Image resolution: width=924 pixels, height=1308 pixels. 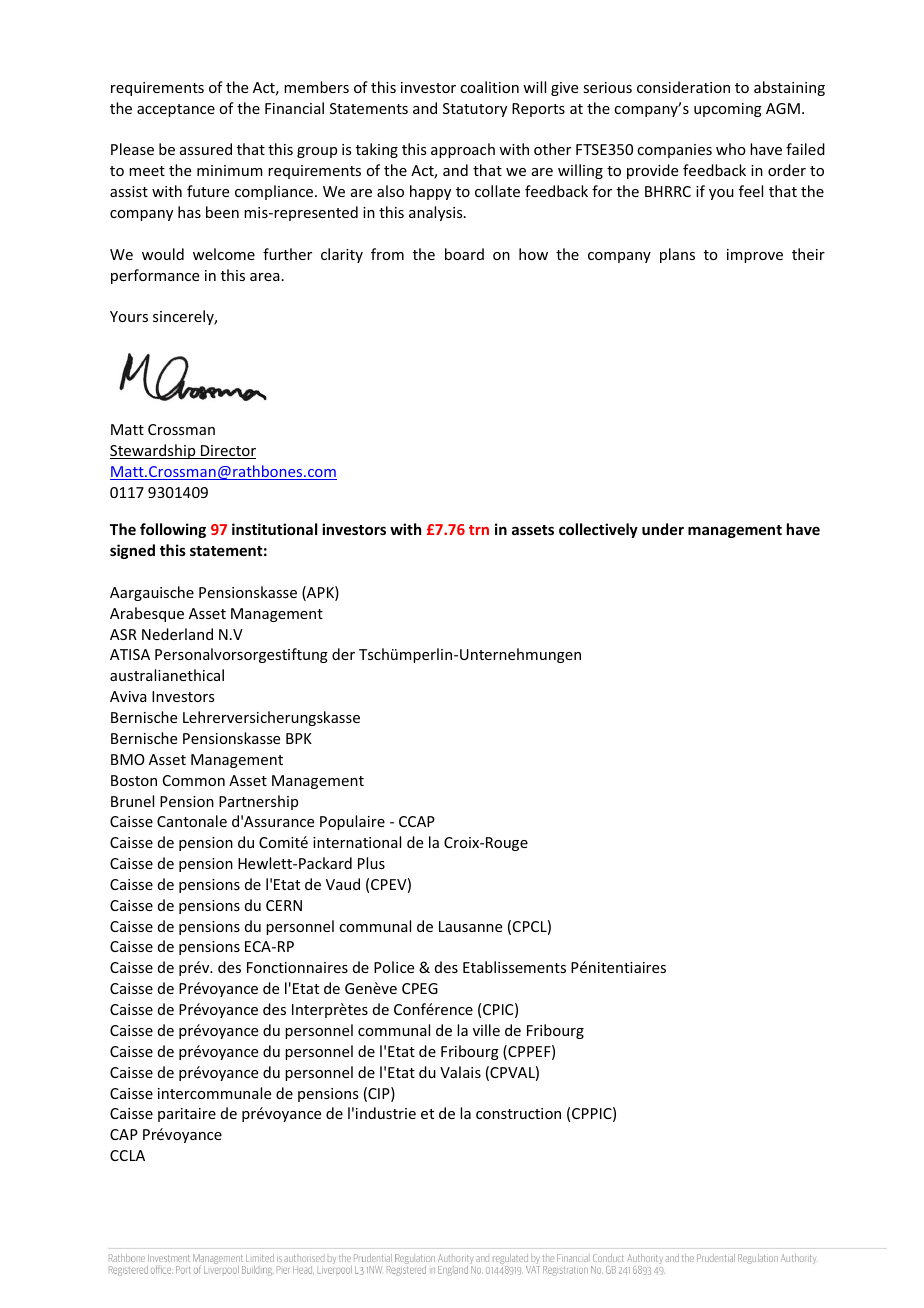 I want to click on Police, so click(x=394, y=967).
